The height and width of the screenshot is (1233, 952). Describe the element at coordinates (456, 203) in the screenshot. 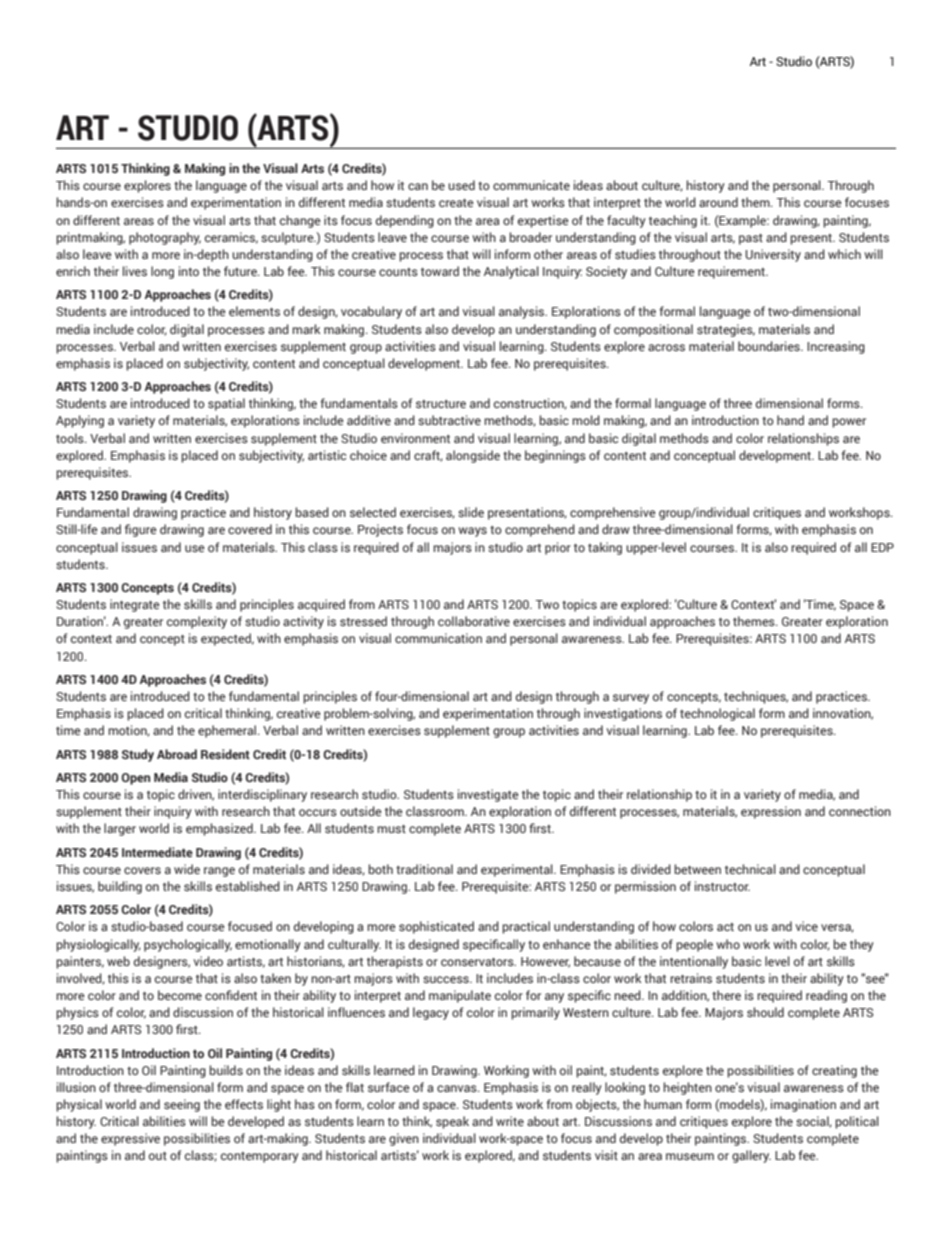

I see `create` at that location.
